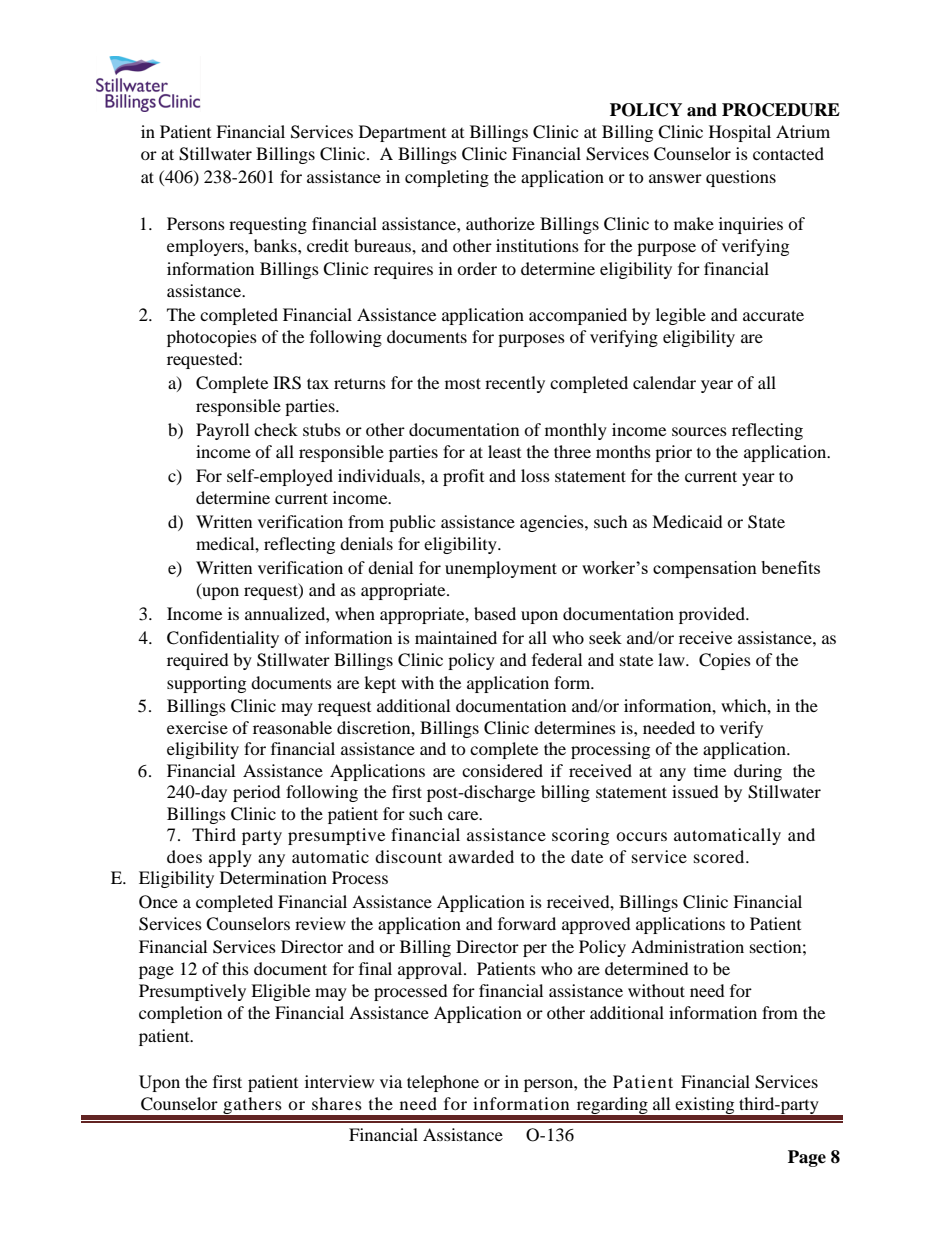  What do you see at coordinates (740, 133) in the document?
I see `Hospital` at bounding box center [740, 133].
